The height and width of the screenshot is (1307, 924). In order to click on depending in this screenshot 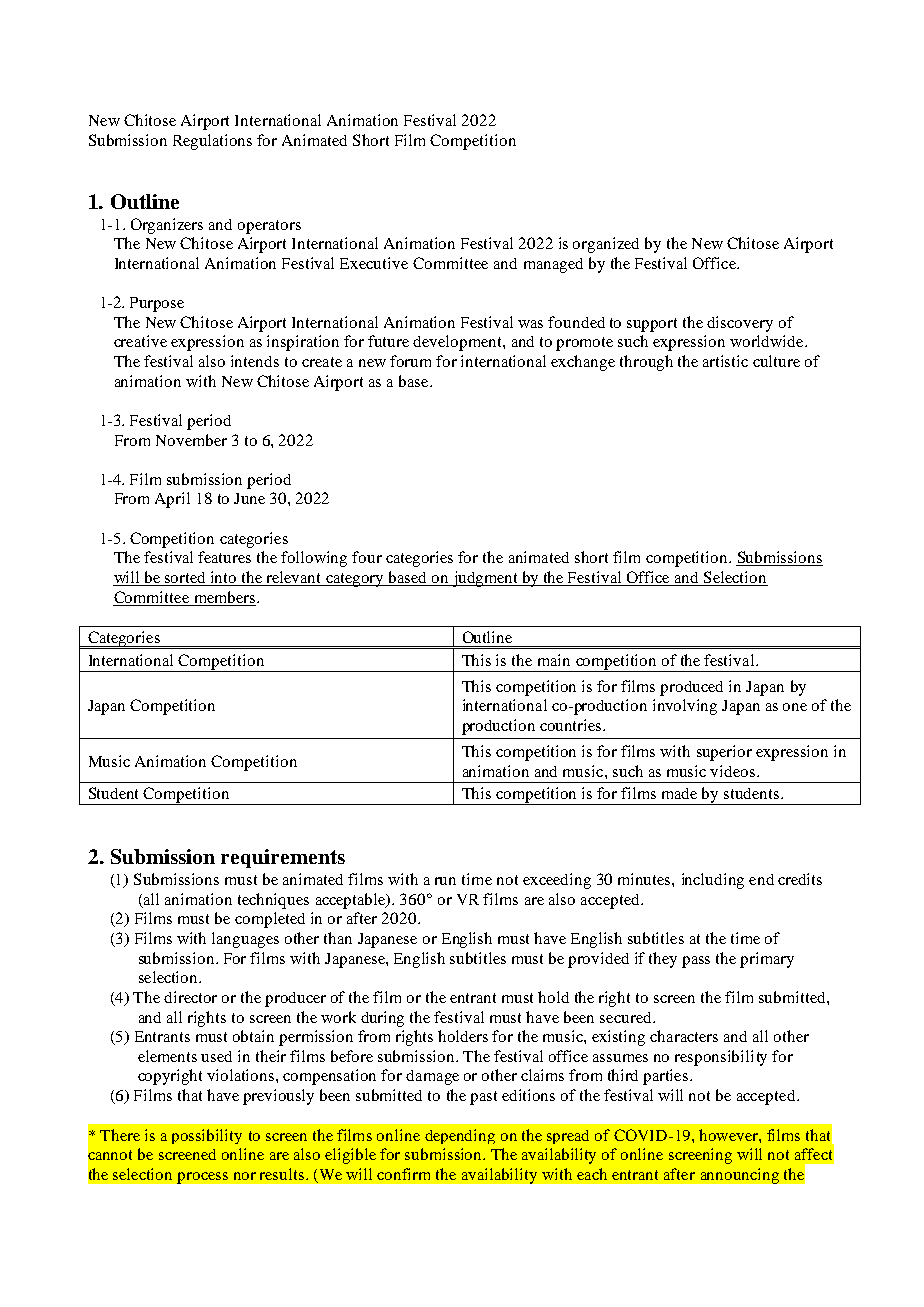, I will do `click(460, 1136)`.
